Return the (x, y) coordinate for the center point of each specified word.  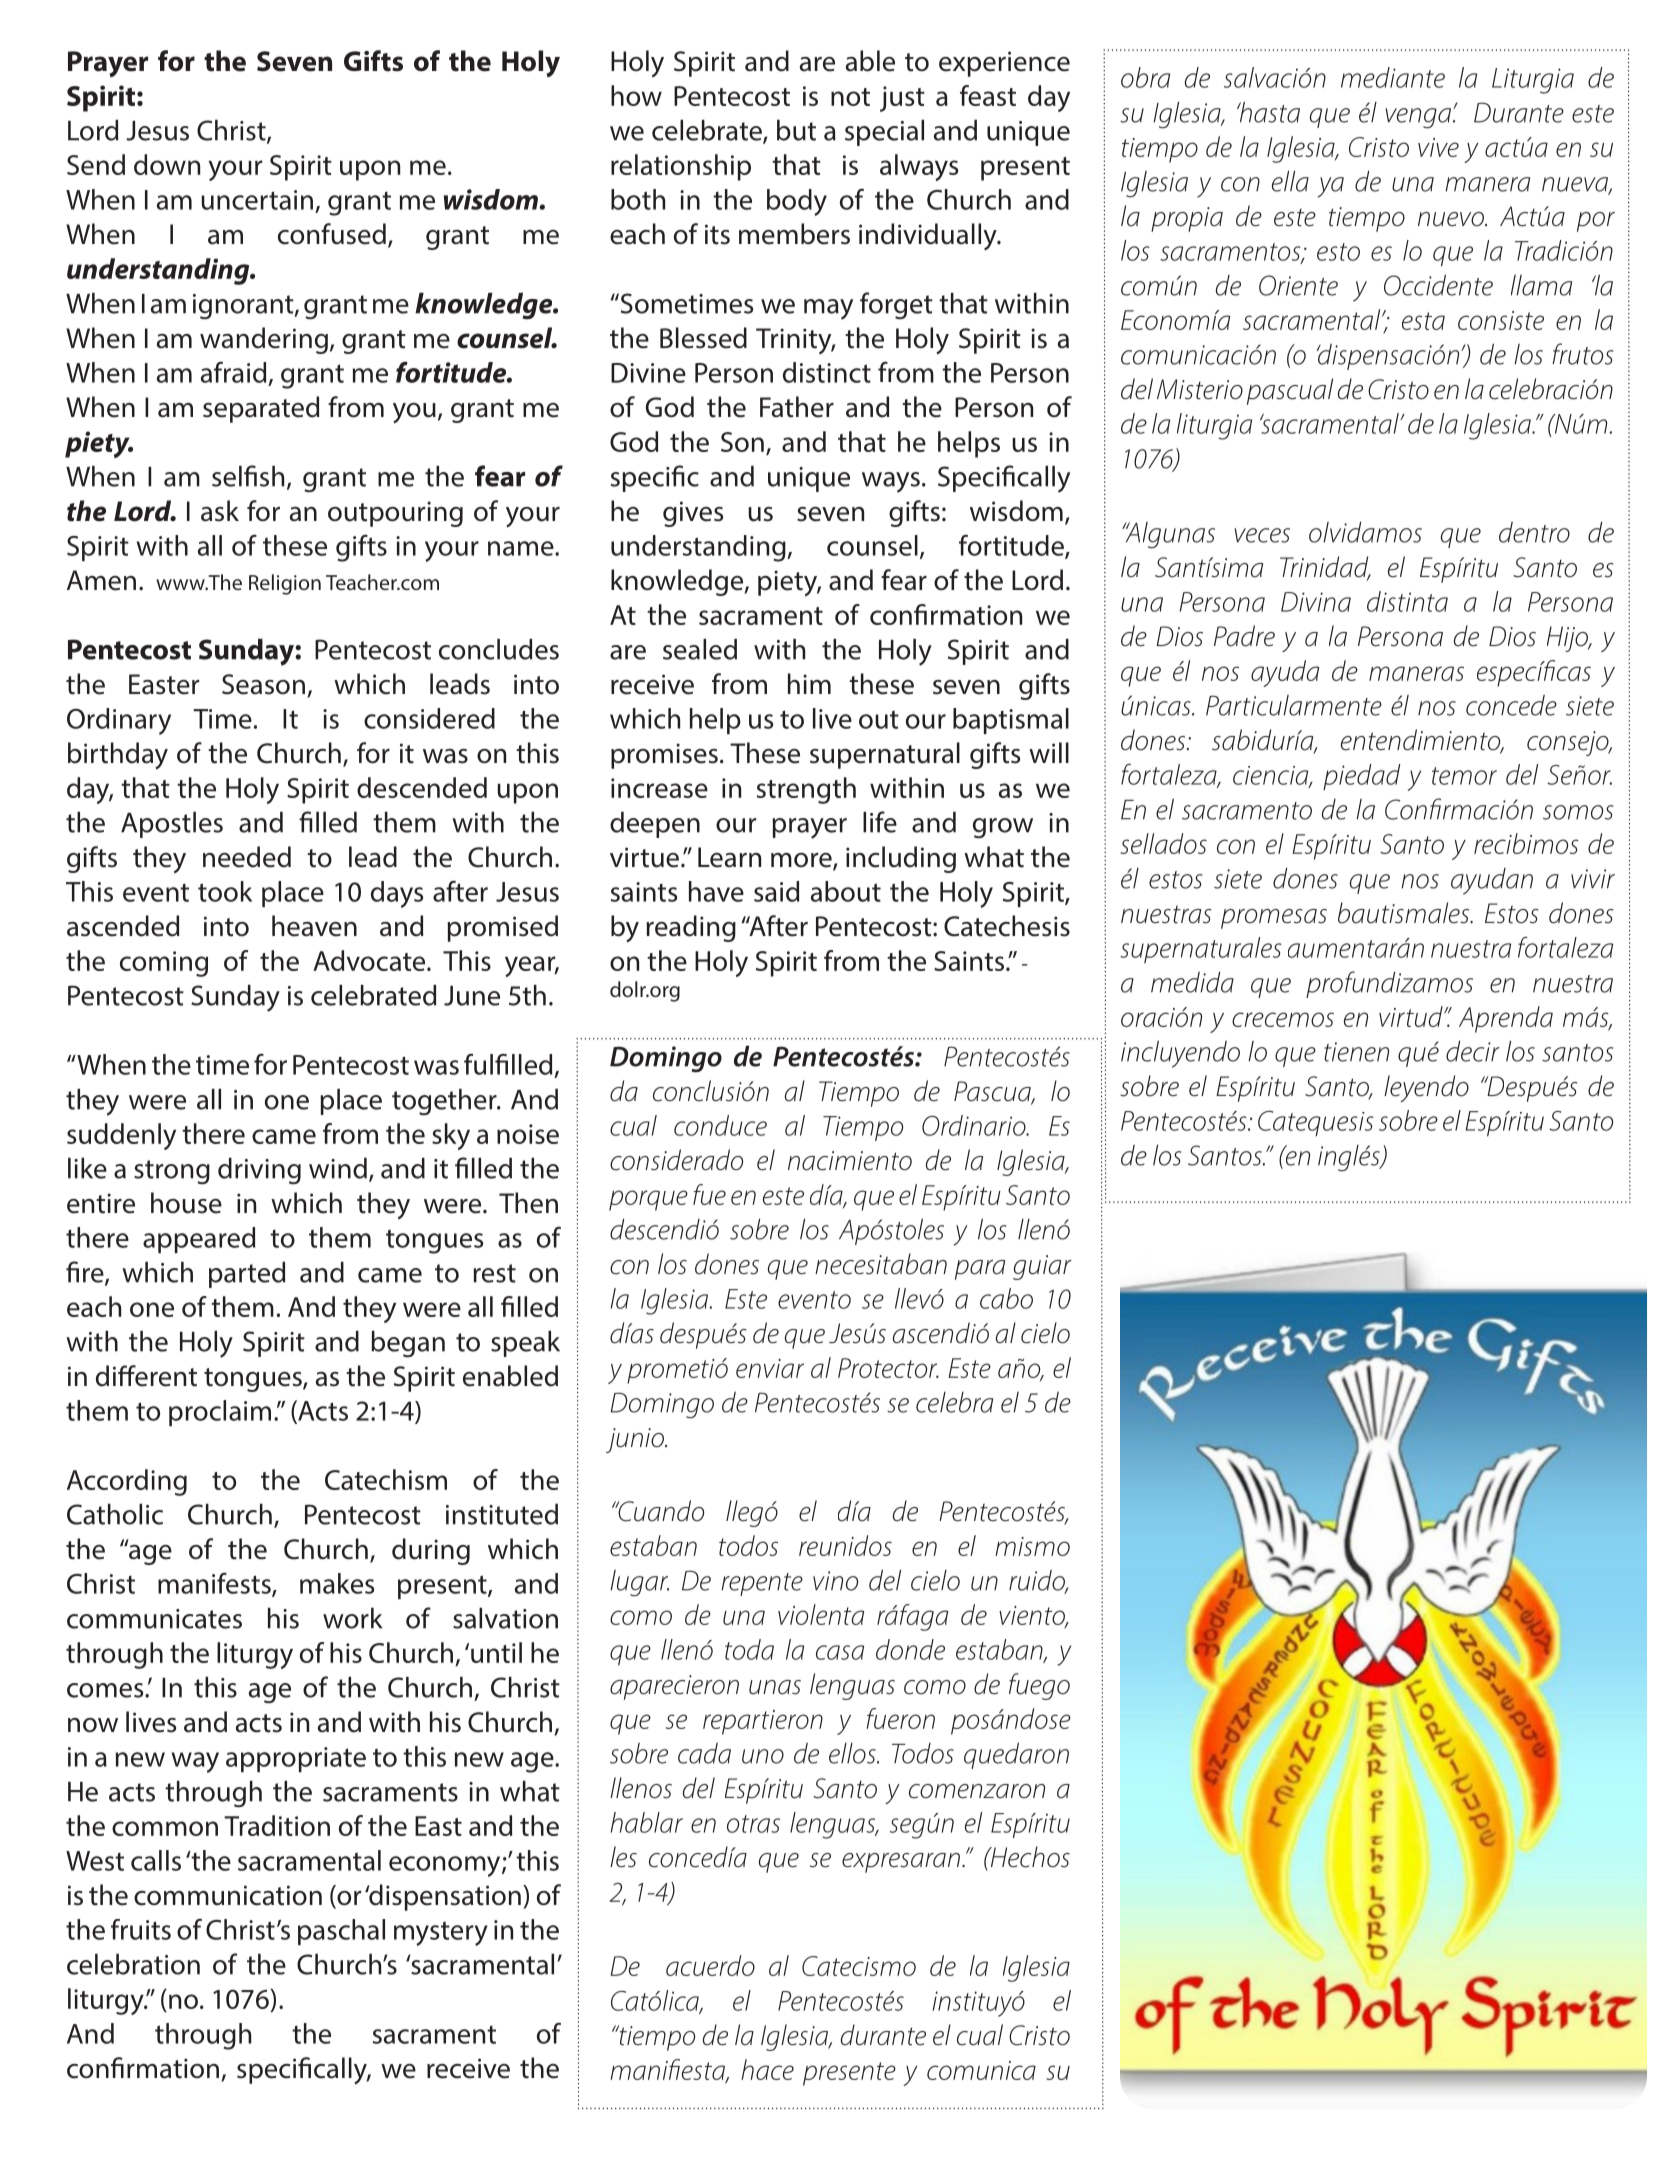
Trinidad (1325, 568)
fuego (1039, 1686)
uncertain (257, 200)
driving (259, 1171)
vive (1438, 147)
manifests (215, 1584)
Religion (285, 584)
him (809, 683)
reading (691, 928)
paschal (341, 1932)
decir (1473, 1051)
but (796, 130)
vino (835, 1581)
